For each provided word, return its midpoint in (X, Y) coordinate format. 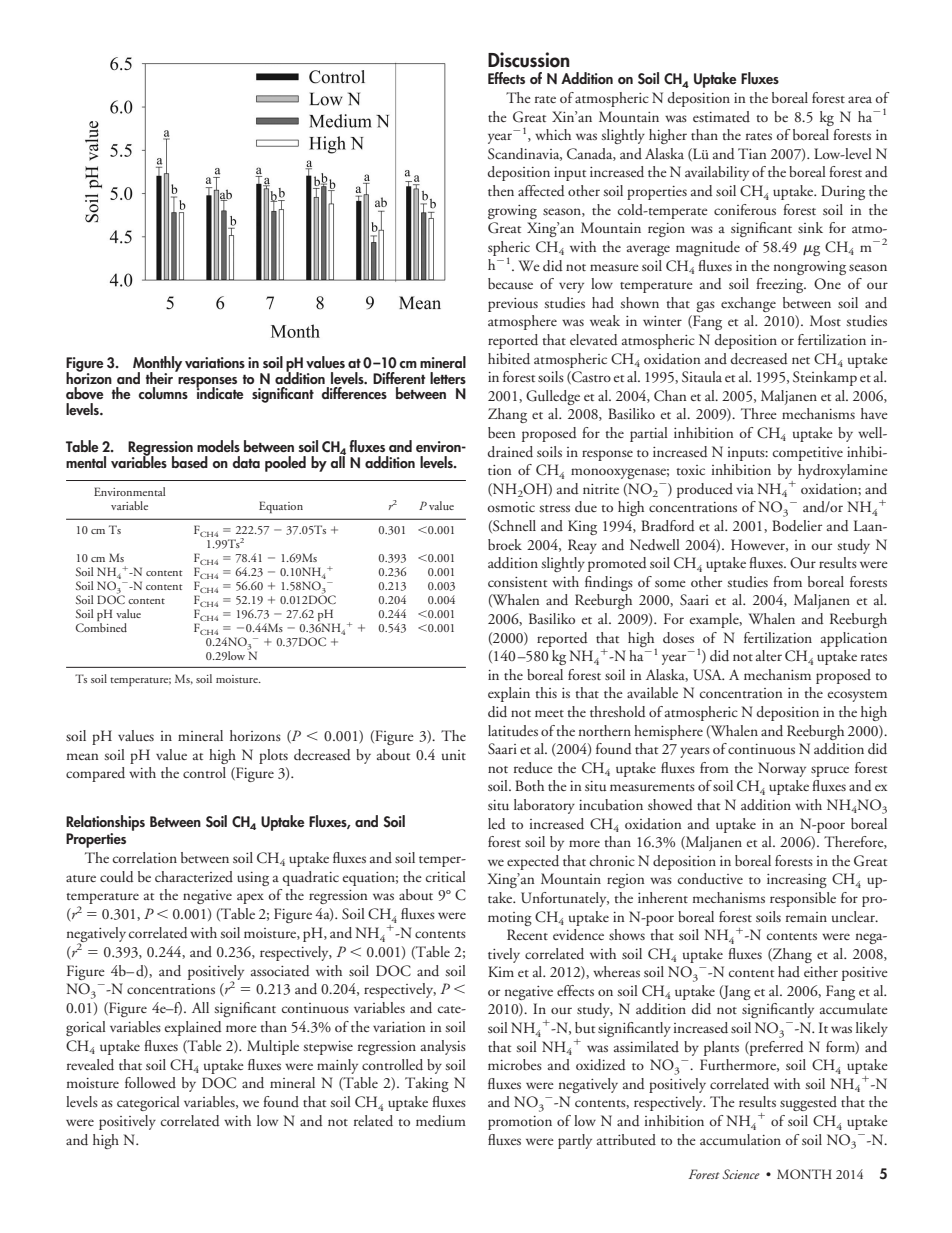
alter (769, 655)
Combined (101, 627)
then (501, 190)
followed (150, 1082)
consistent (517, 582)
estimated (721, 116)
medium (441, 1121)
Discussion (529, 60)
